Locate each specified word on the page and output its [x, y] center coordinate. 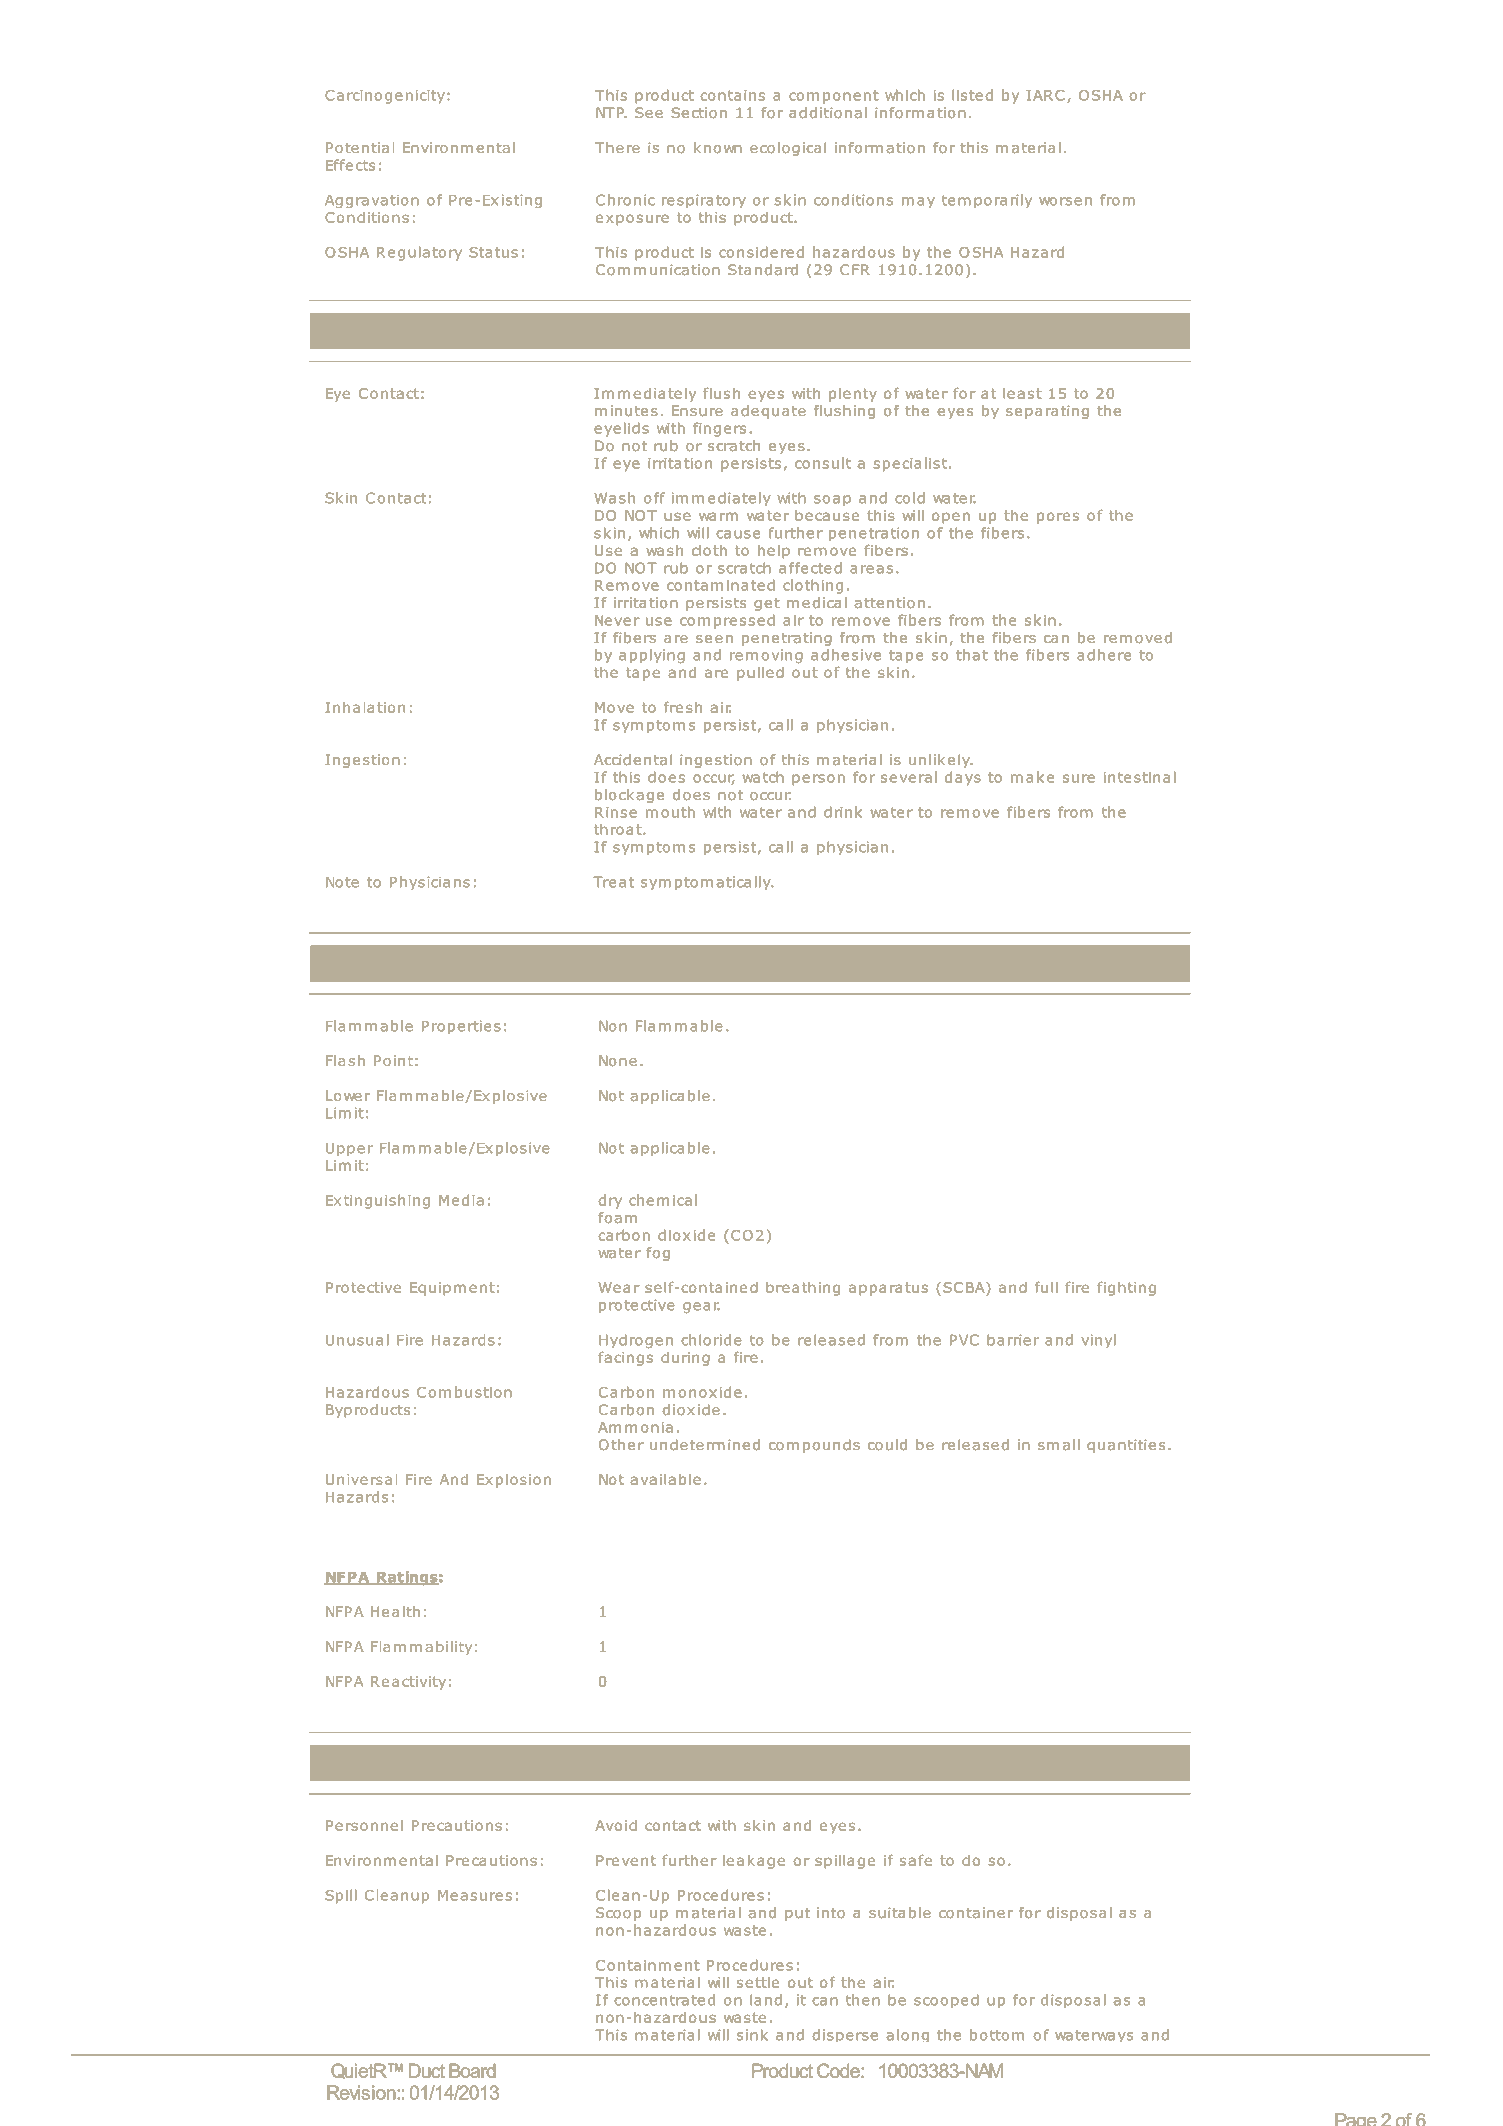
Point [393, 1060]
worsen [1065, 201]
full [1046, 1287]
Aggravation [372, 201]
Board [472, 2070]
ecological [788, 149]
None [618, 1061]
